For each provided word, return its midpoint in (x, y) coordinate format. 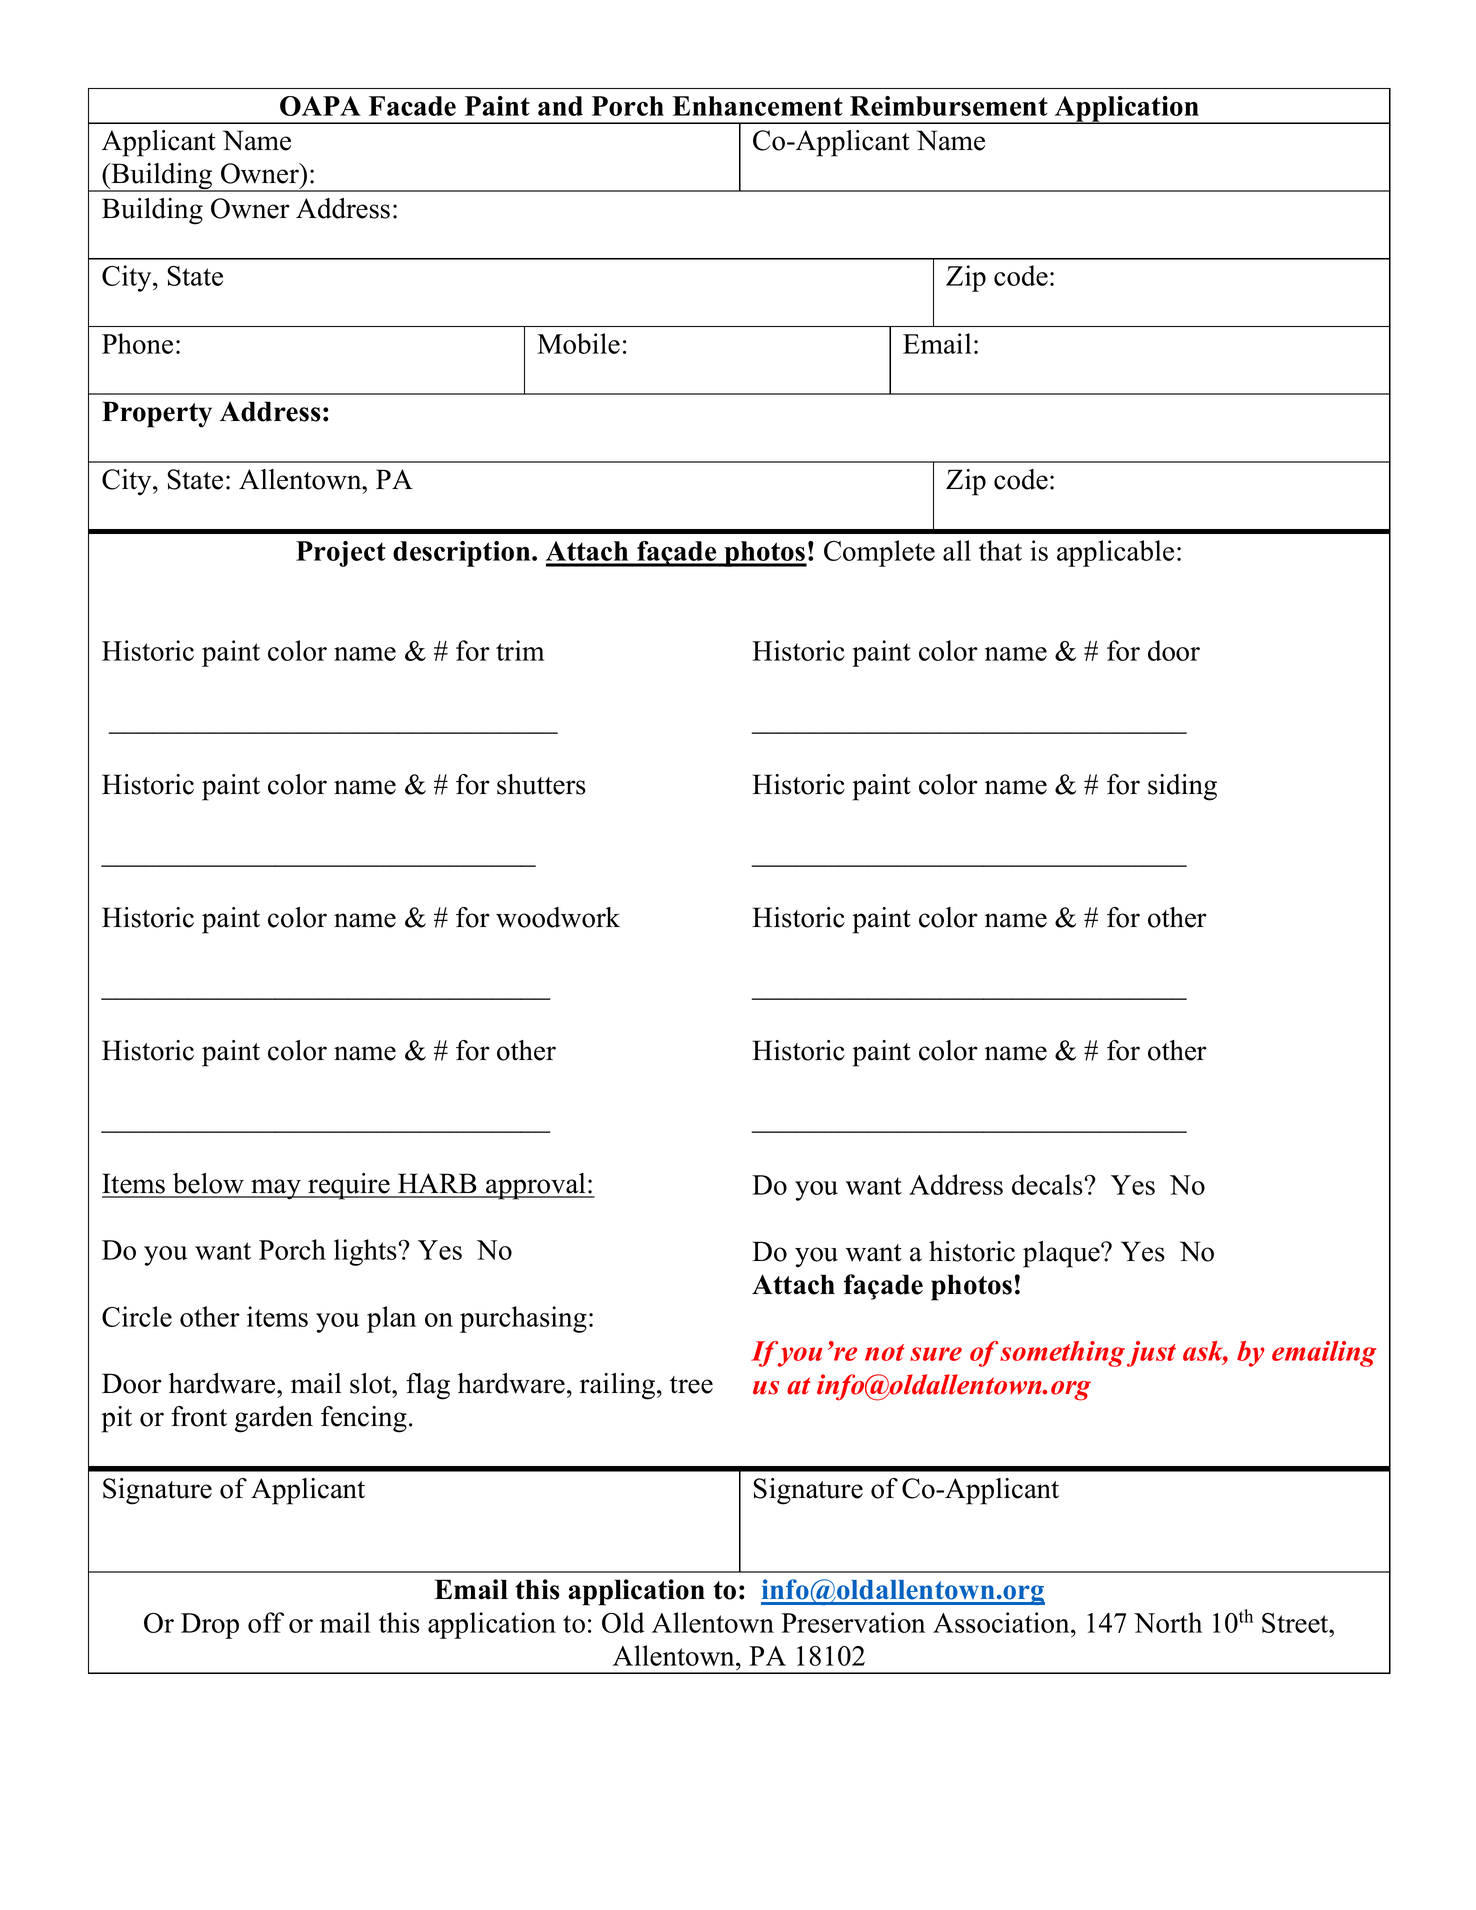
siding (1182, 787)
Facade (412, 106)
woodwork (558, 917)
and (560, 106)
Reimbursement (949, 106)
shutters (541, 784)
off (266, 1622)
